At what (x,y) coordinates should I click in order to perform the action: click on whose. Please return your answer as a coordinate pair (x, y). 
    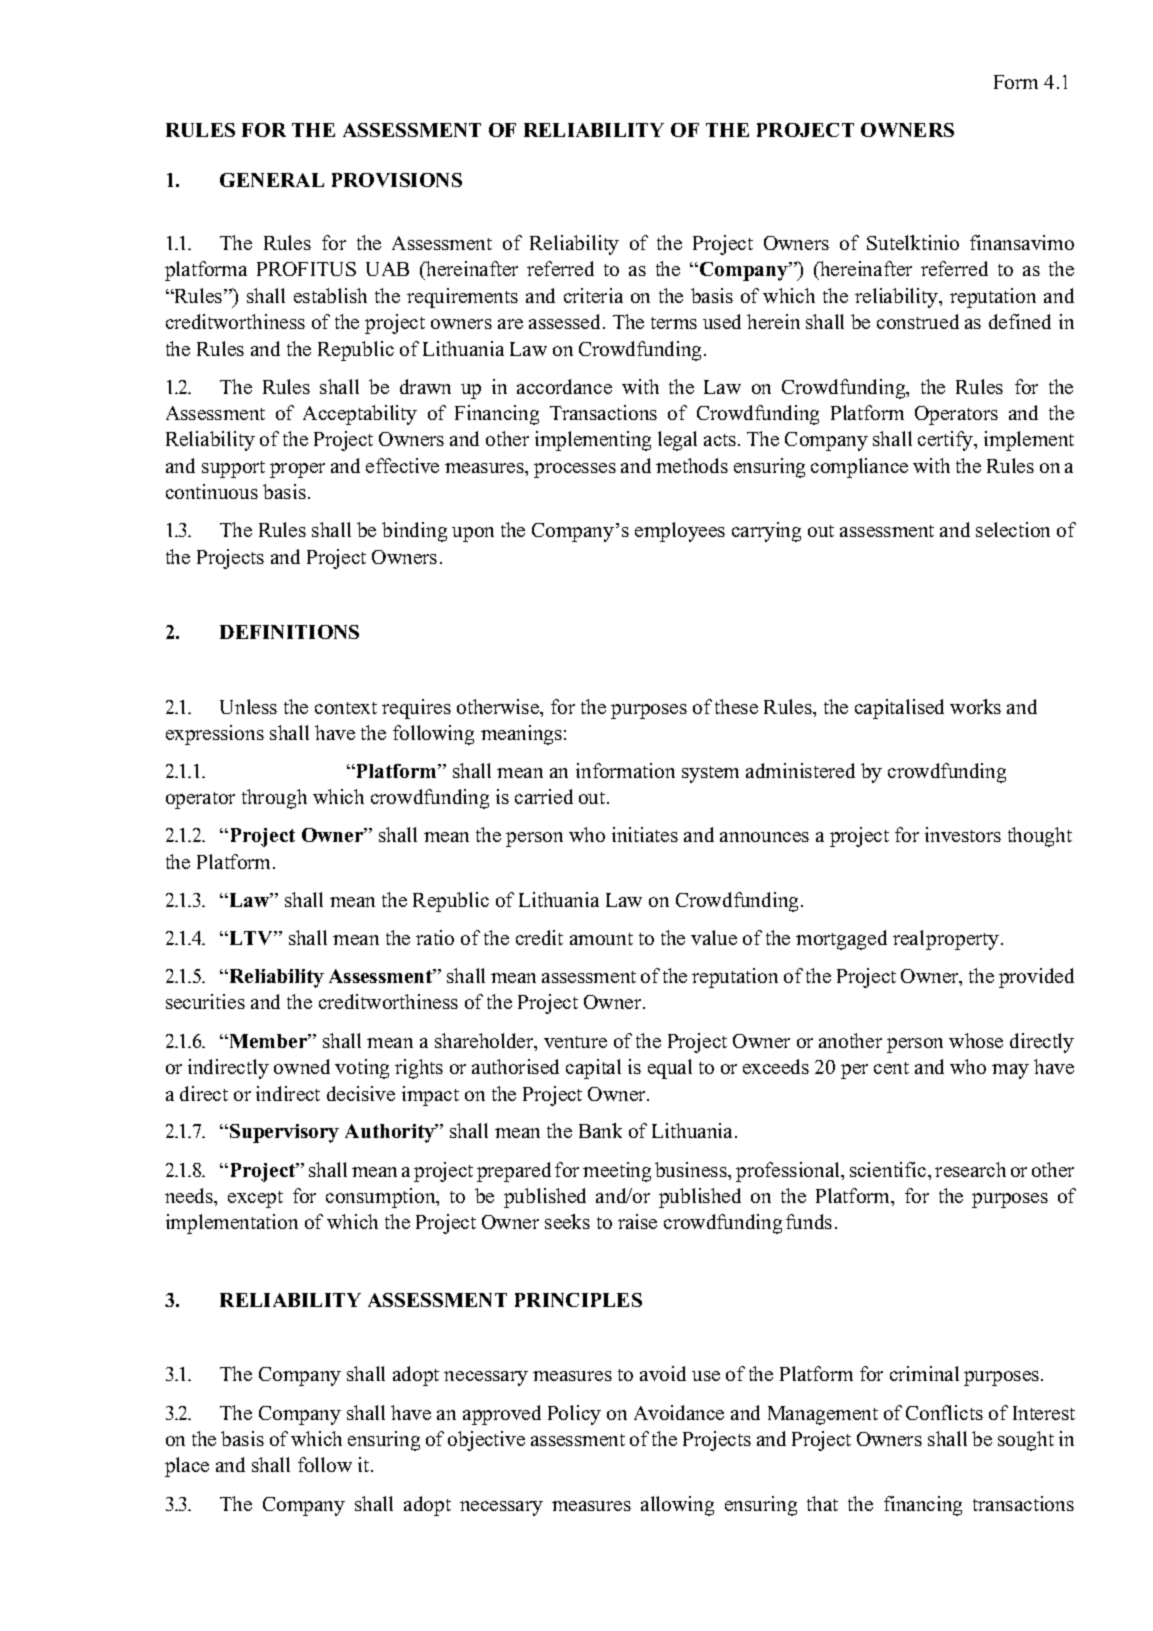
    Looking at the image, I should click on (976, 1040).
